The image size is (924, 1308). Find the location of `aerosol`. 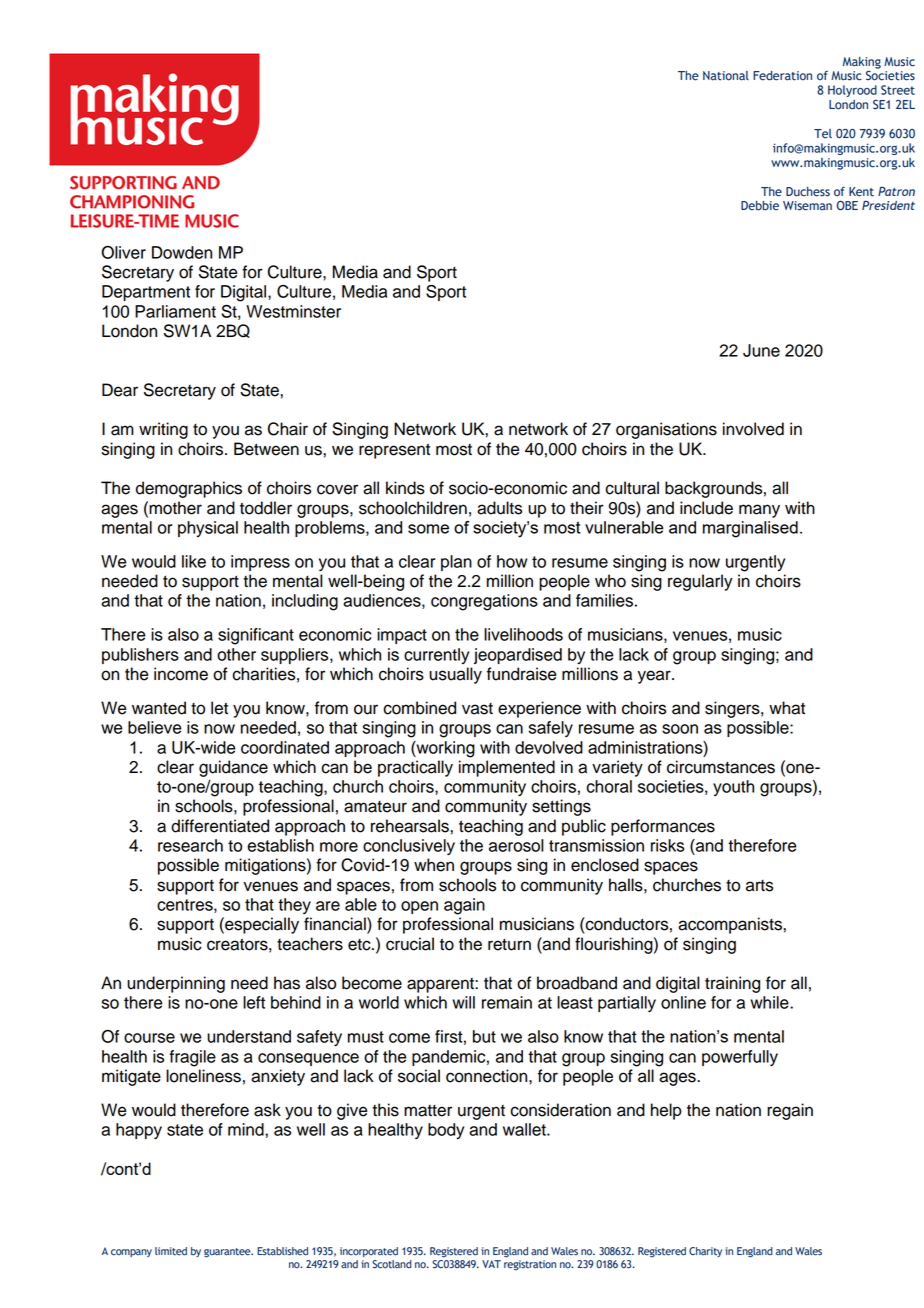

aerosol is located at coordinates (516, 845).
